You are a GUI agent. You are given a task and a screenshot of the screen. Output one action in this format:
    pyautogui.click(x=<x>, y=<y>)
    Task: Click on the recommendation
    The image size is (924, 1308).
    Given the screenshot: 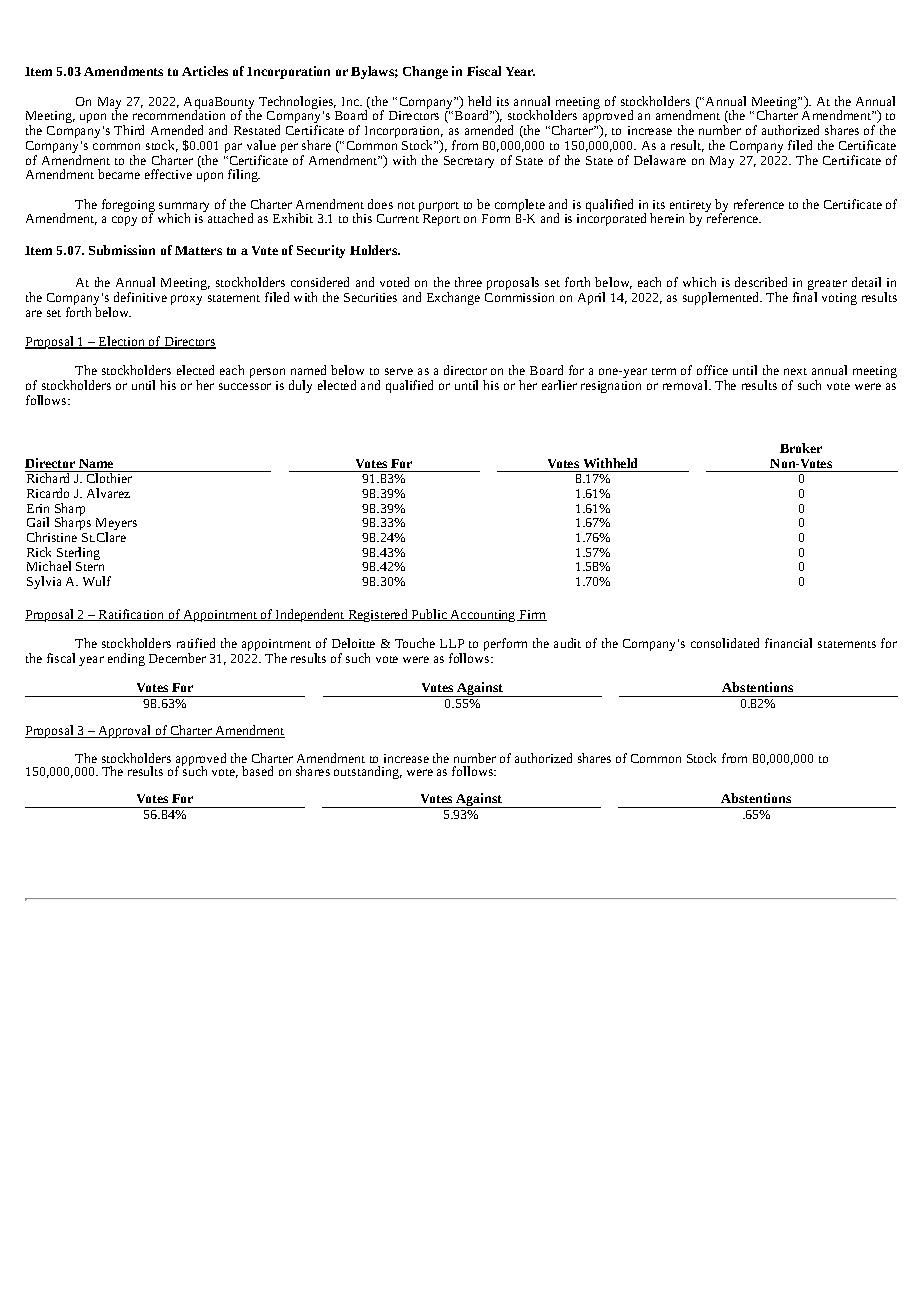 What is the action you would take?
    pyautogui.click(x=179, y=115)
